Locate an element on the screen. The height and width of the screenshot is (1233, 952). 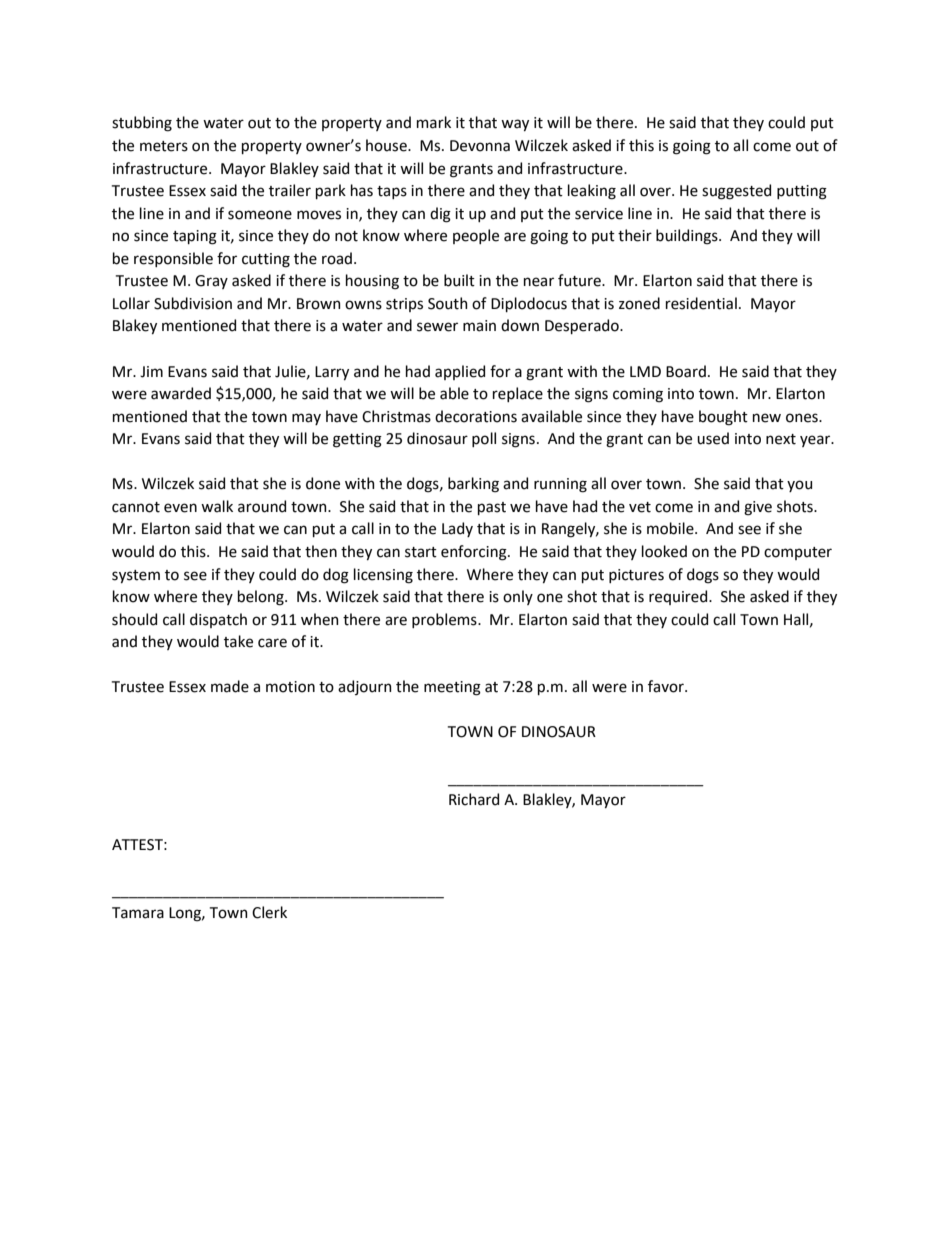
way is located at coordinates (515, 125).
